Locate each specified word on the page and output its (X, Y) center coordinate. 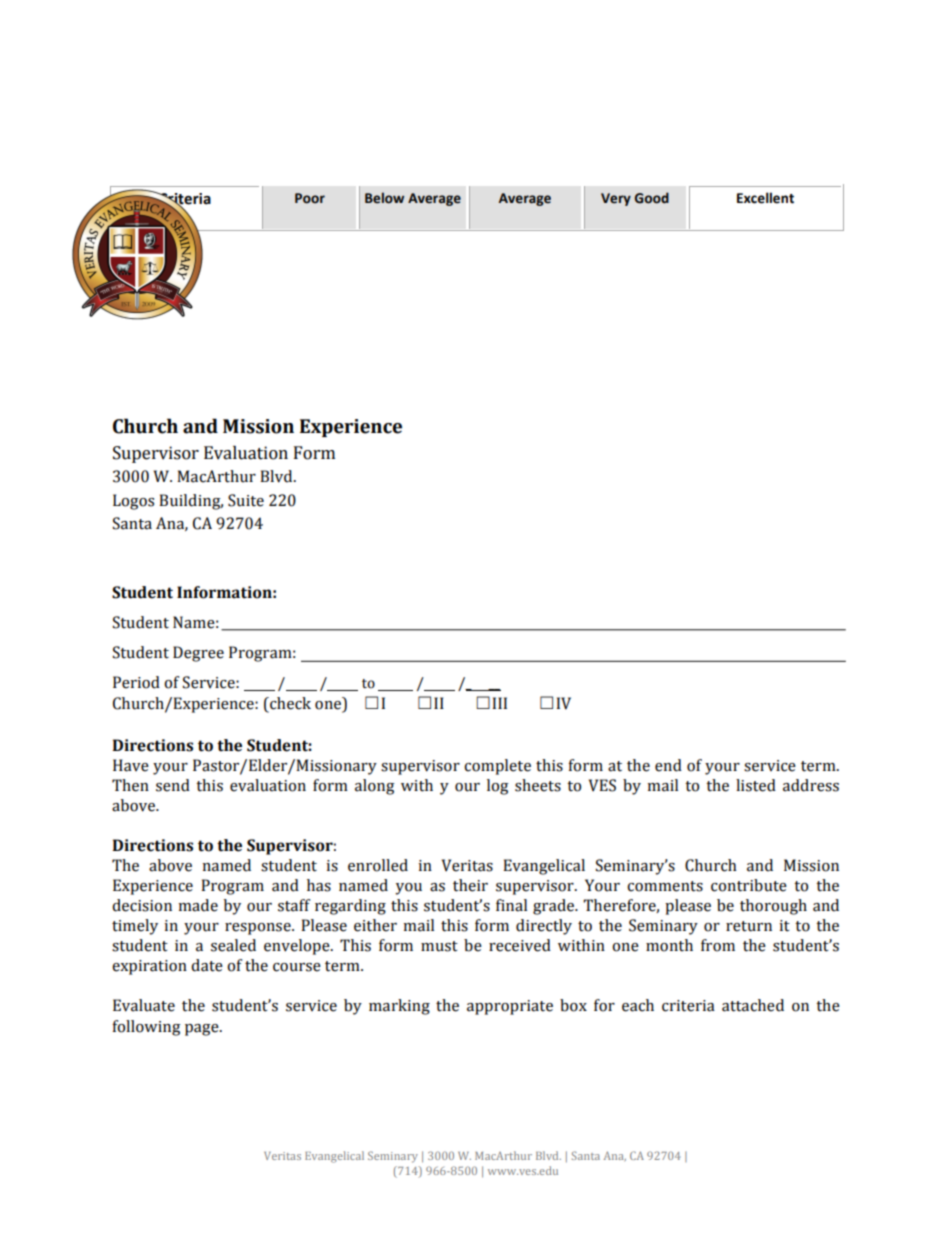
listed (756, 785)
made (198, 905)
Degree (198, 654)
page (203, 1030)
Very (616, 199)
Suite (246, 500)
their (470, 885)
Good (652, 198)
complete (497, 767)
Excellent (765, 198)
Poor (310, 198)
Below (384, 198)
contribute (749, 885)
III (499, 703)
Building (191, 502)
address (811, 785)
